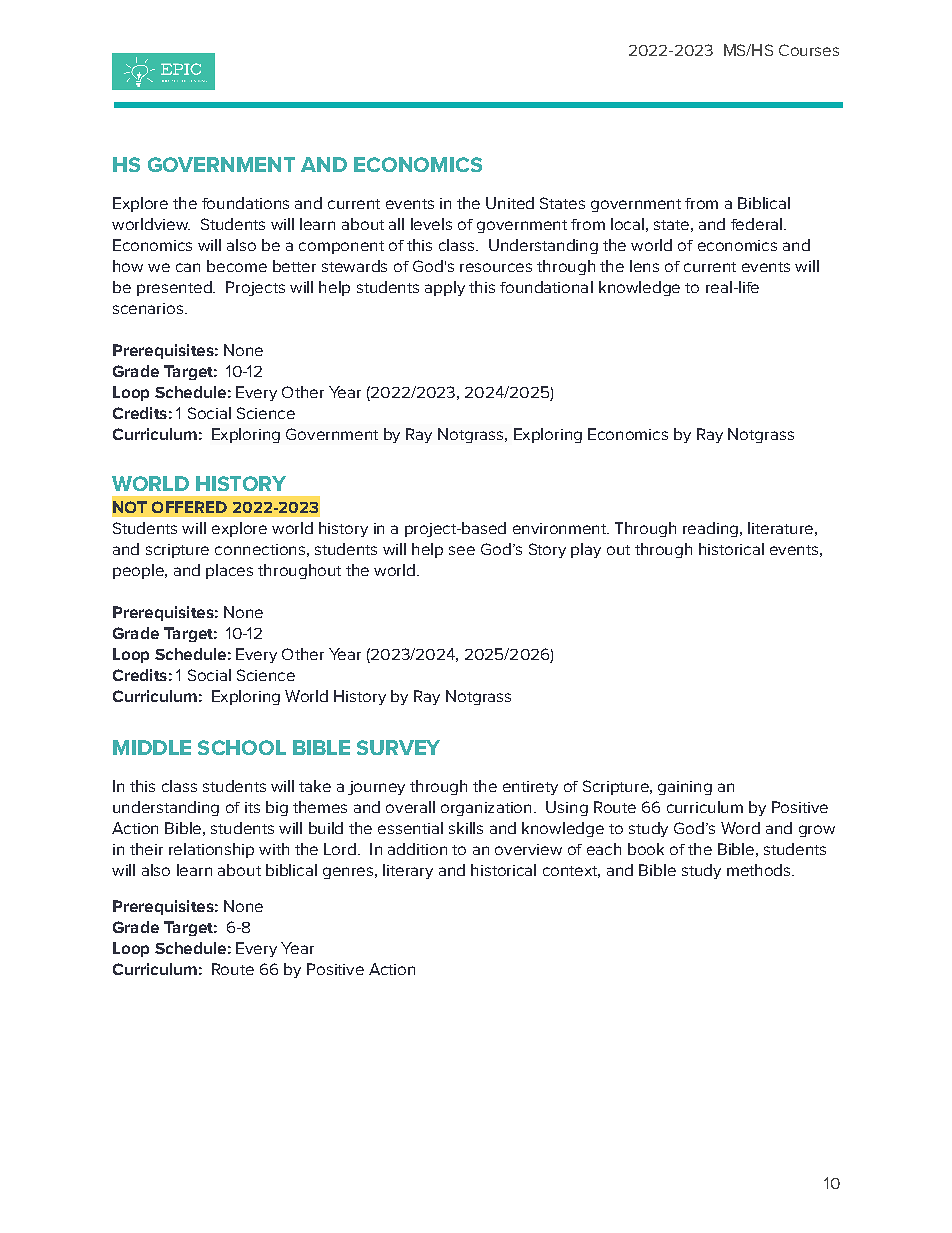  Describe the element at coordinates (809, 50) in the document. I see `Courses` at that location.
